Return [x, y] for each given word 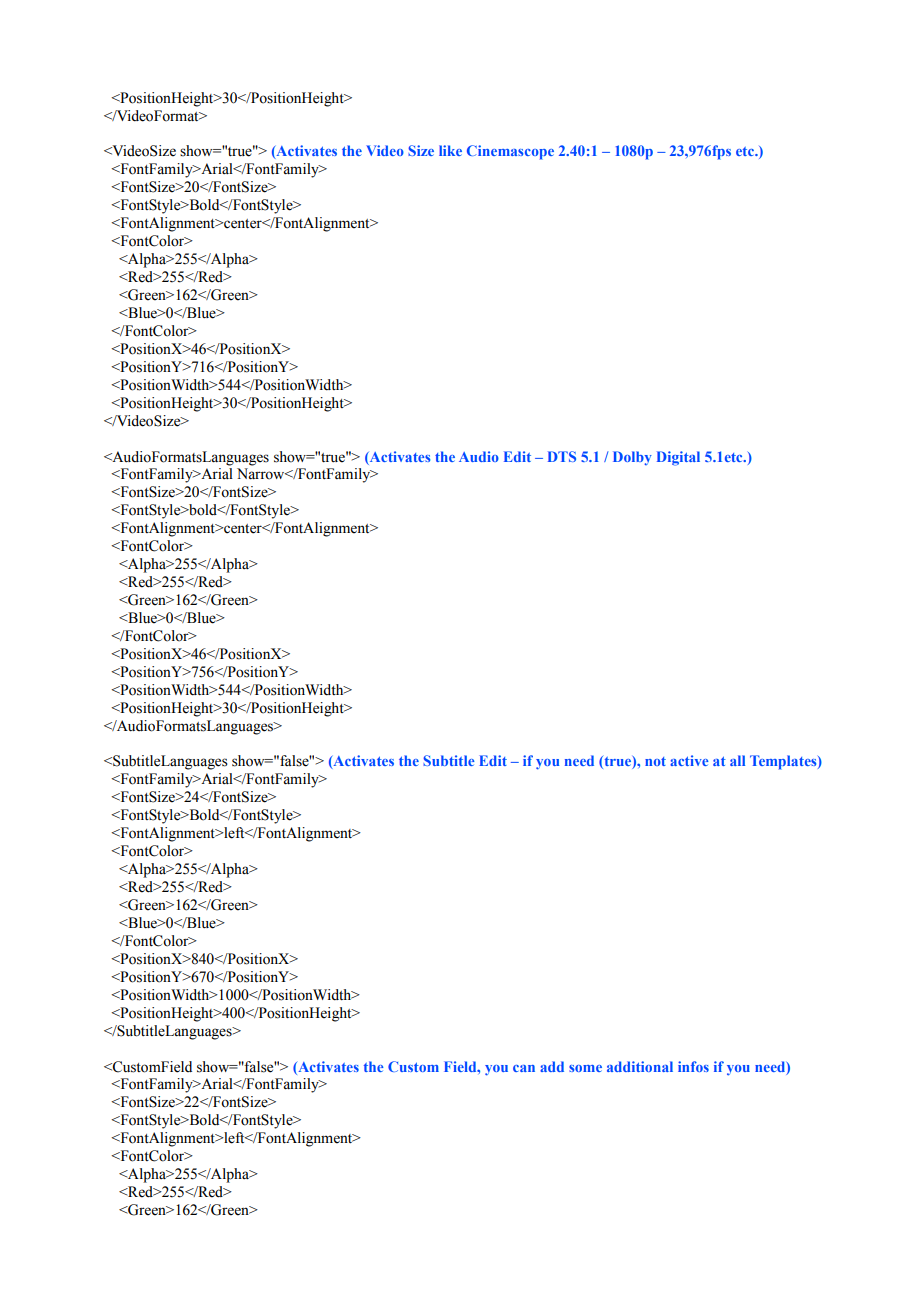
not [655, 761]
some [585, 1068]
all [737, 760]
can [524, 1068]
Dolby [632, 458]
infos [693, 1066]
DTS [562, 456]
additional [640, 1066]
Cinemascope [510, 152]
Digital [678, 458]
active [689, 760]
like [450, 150]
